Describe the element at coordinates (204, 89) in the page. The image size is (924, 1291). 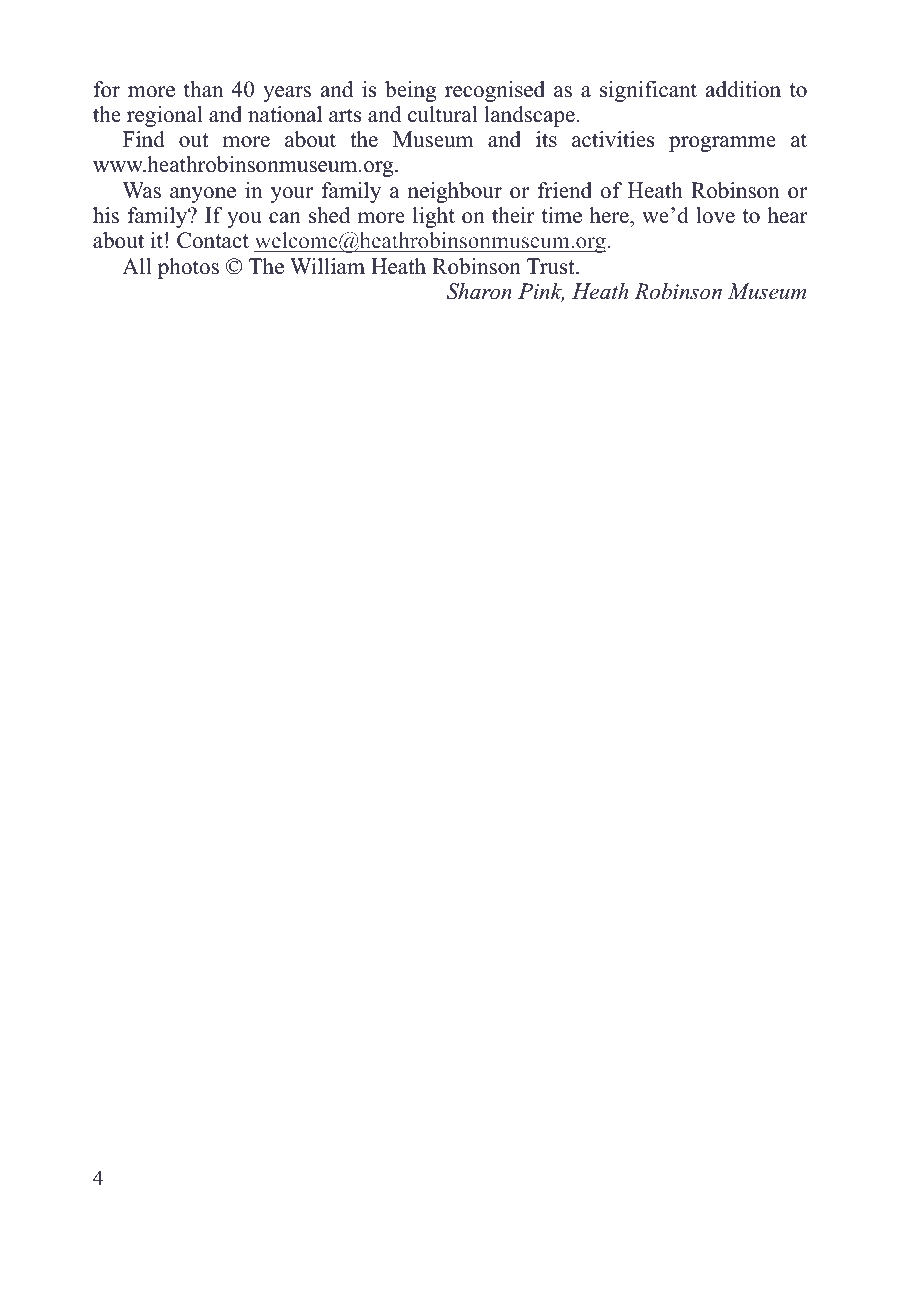
I see `than` at that location.
